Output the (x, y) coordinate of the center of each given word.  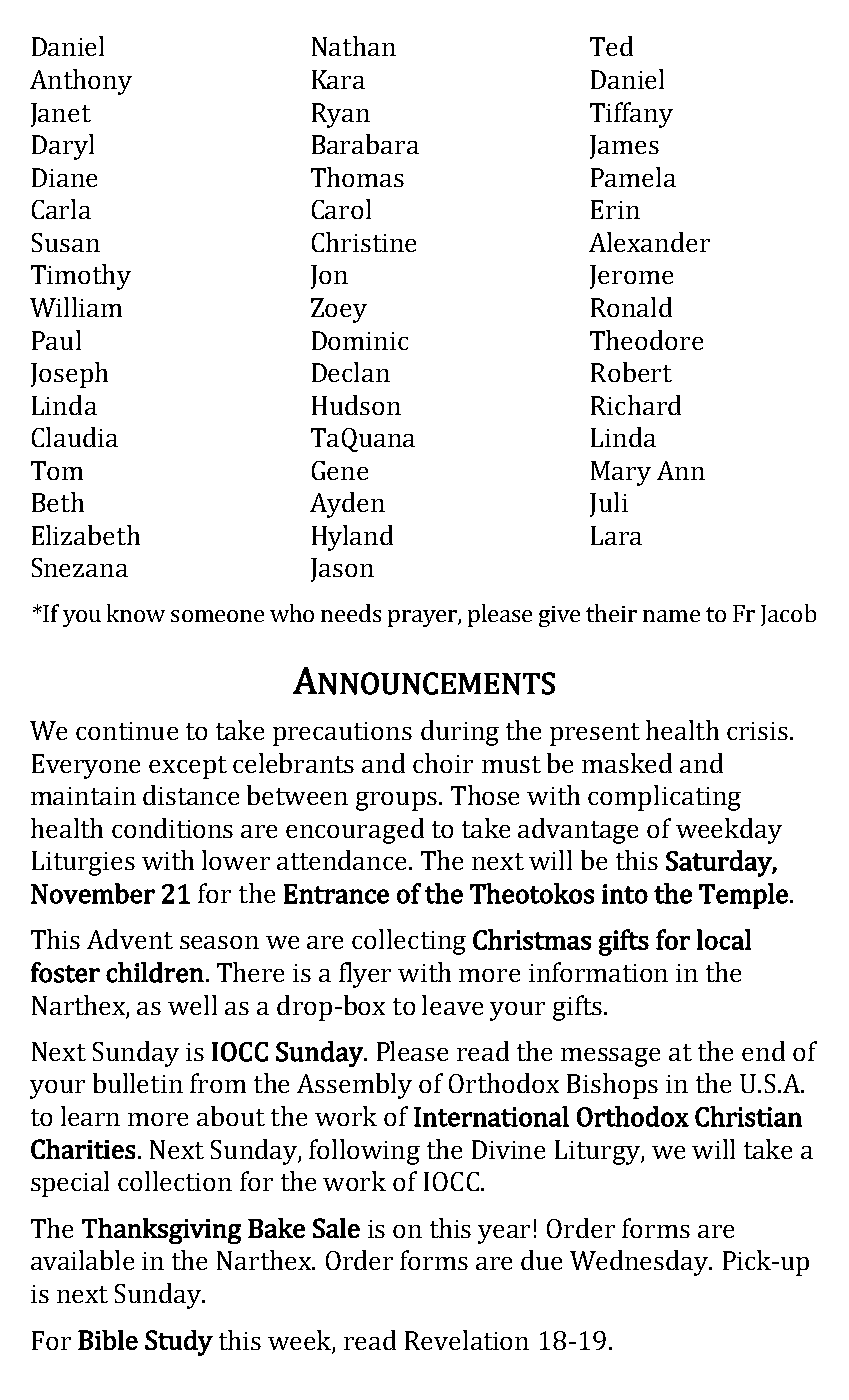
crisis (757, 731)
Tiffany (631, 115)
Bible (108, 1340)
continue (127, 731)
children (155, 972)
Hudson (356, 405)
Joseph (69, 375)
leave (452, 1005)
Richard (636, 405)
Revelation (467, 1340)
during (460, 733)
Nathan (354, 46)
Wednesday (640, 1263)
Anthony (81, 82)
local (724, 939)
